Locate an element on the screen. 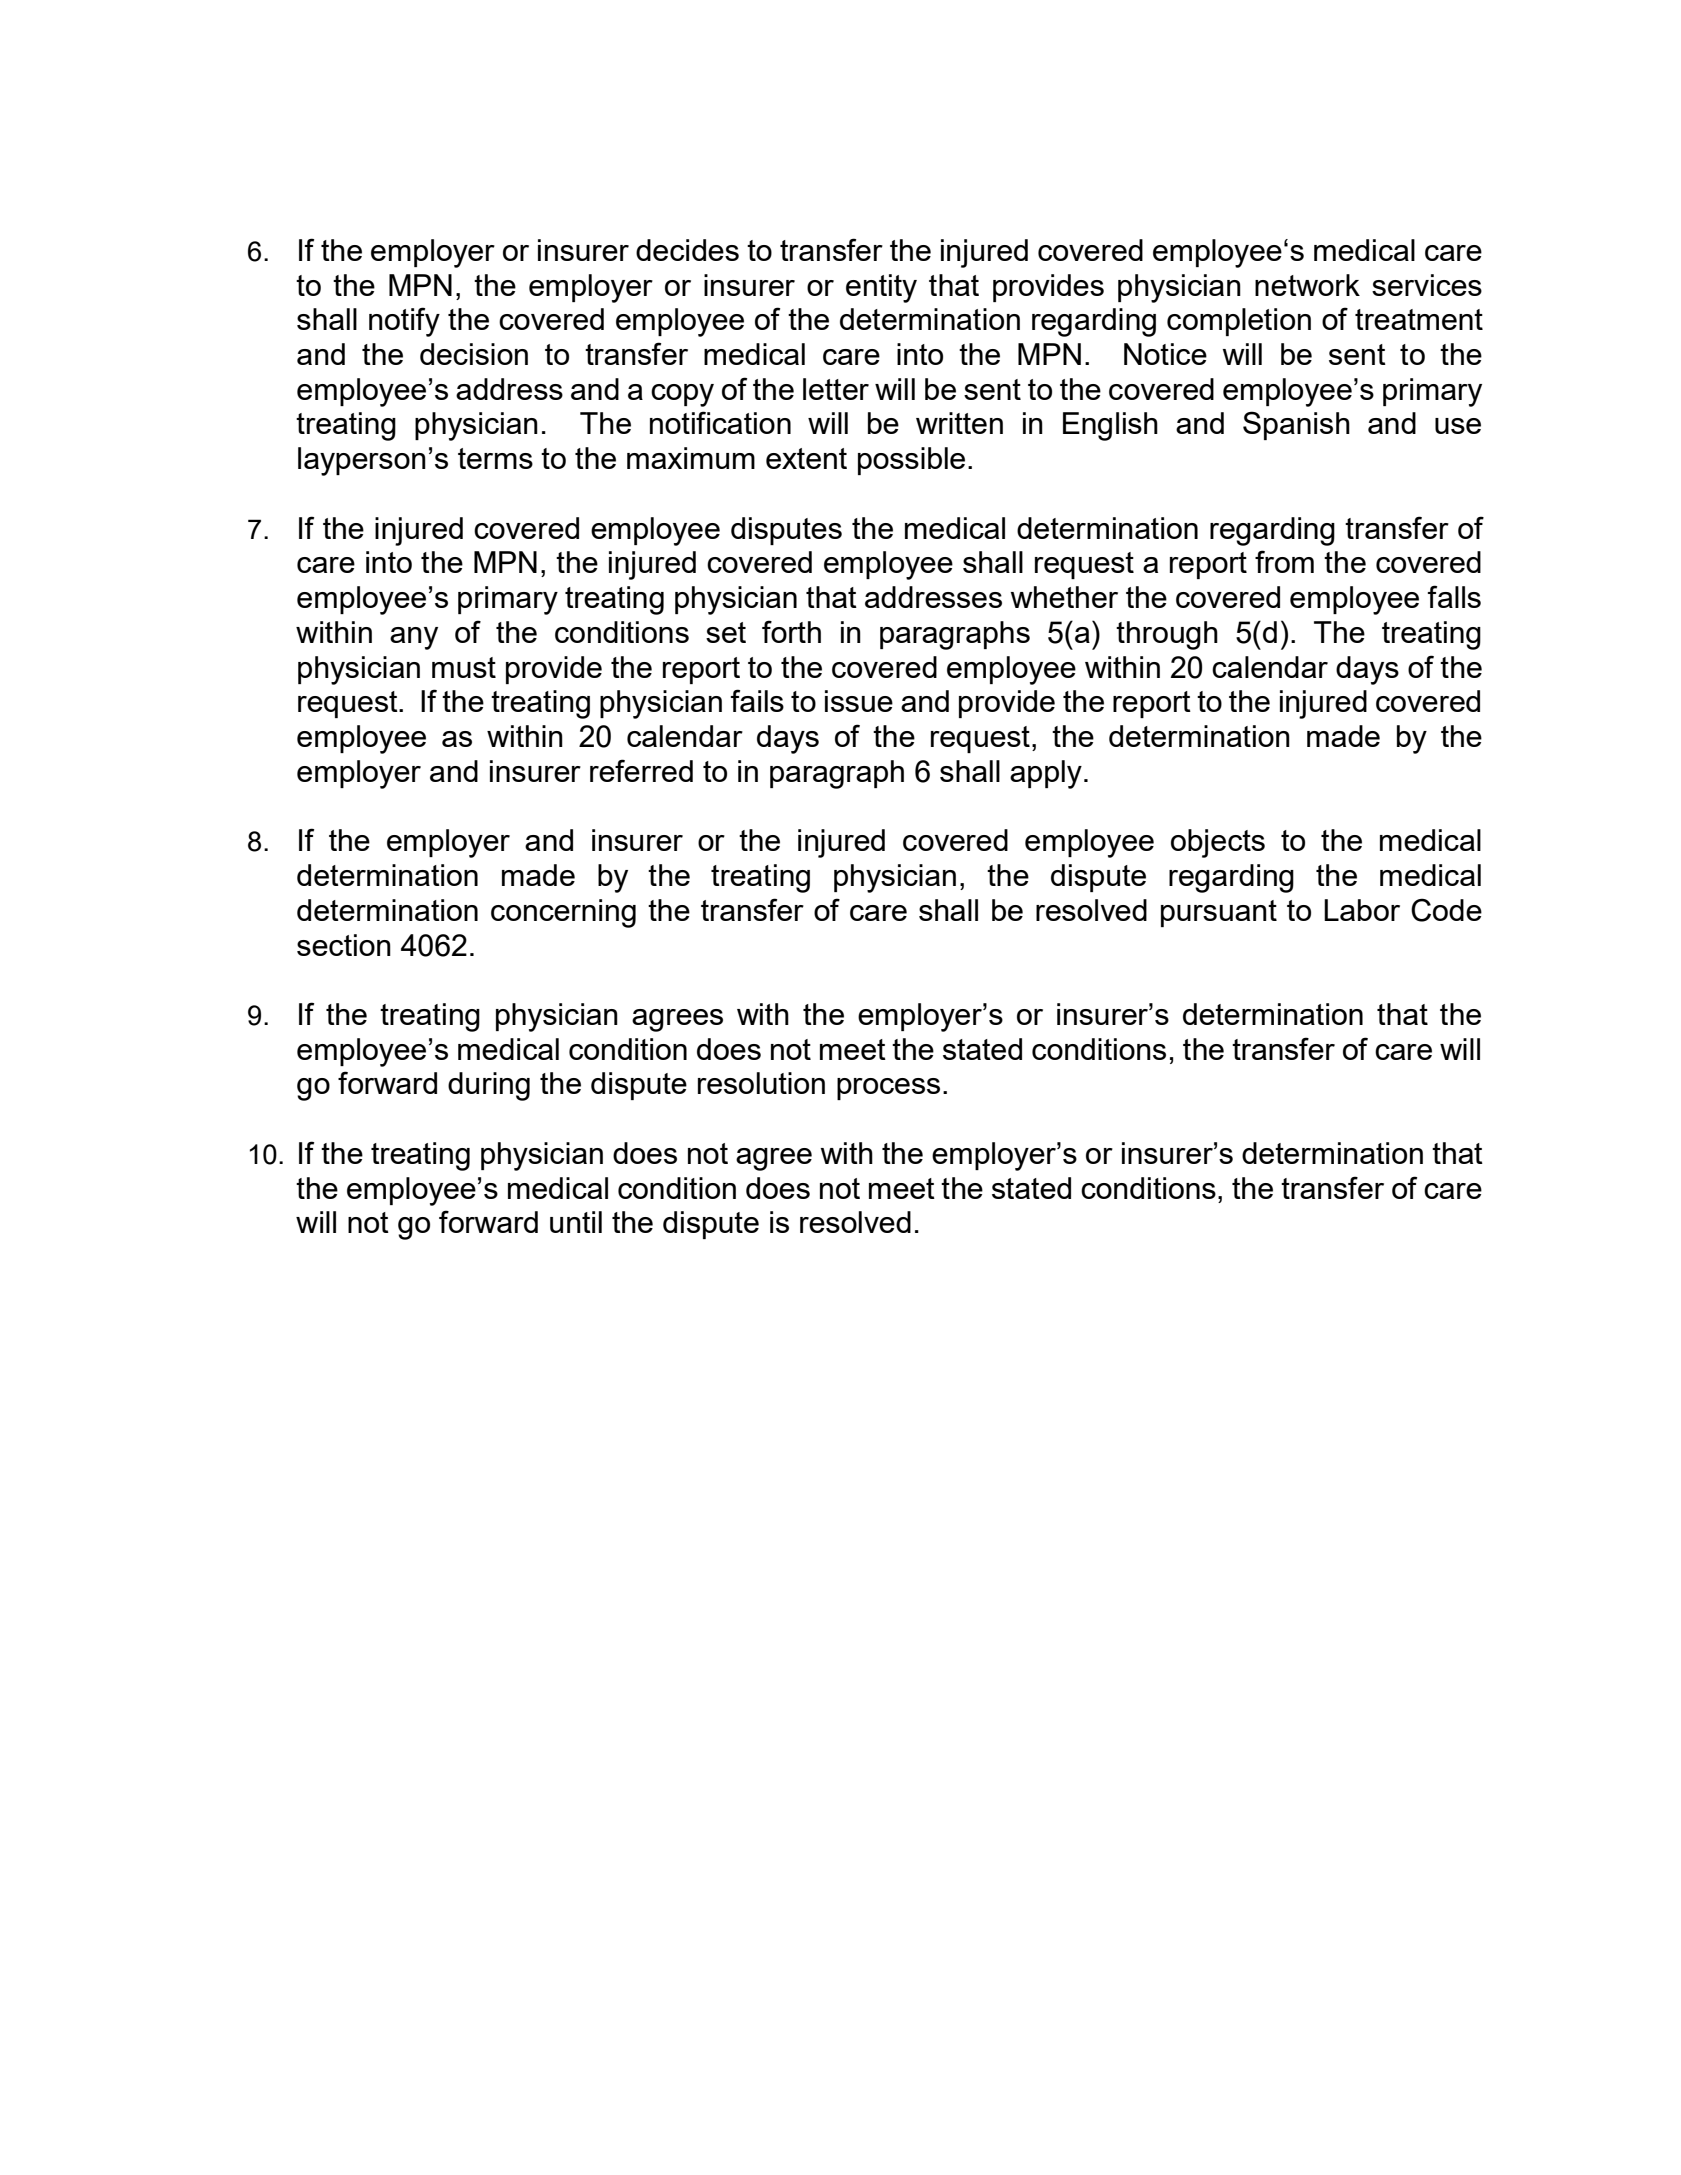 Image resolution: width=1681 pixels, height=2175 pixels. entity is located at coordinates (881, 288).
